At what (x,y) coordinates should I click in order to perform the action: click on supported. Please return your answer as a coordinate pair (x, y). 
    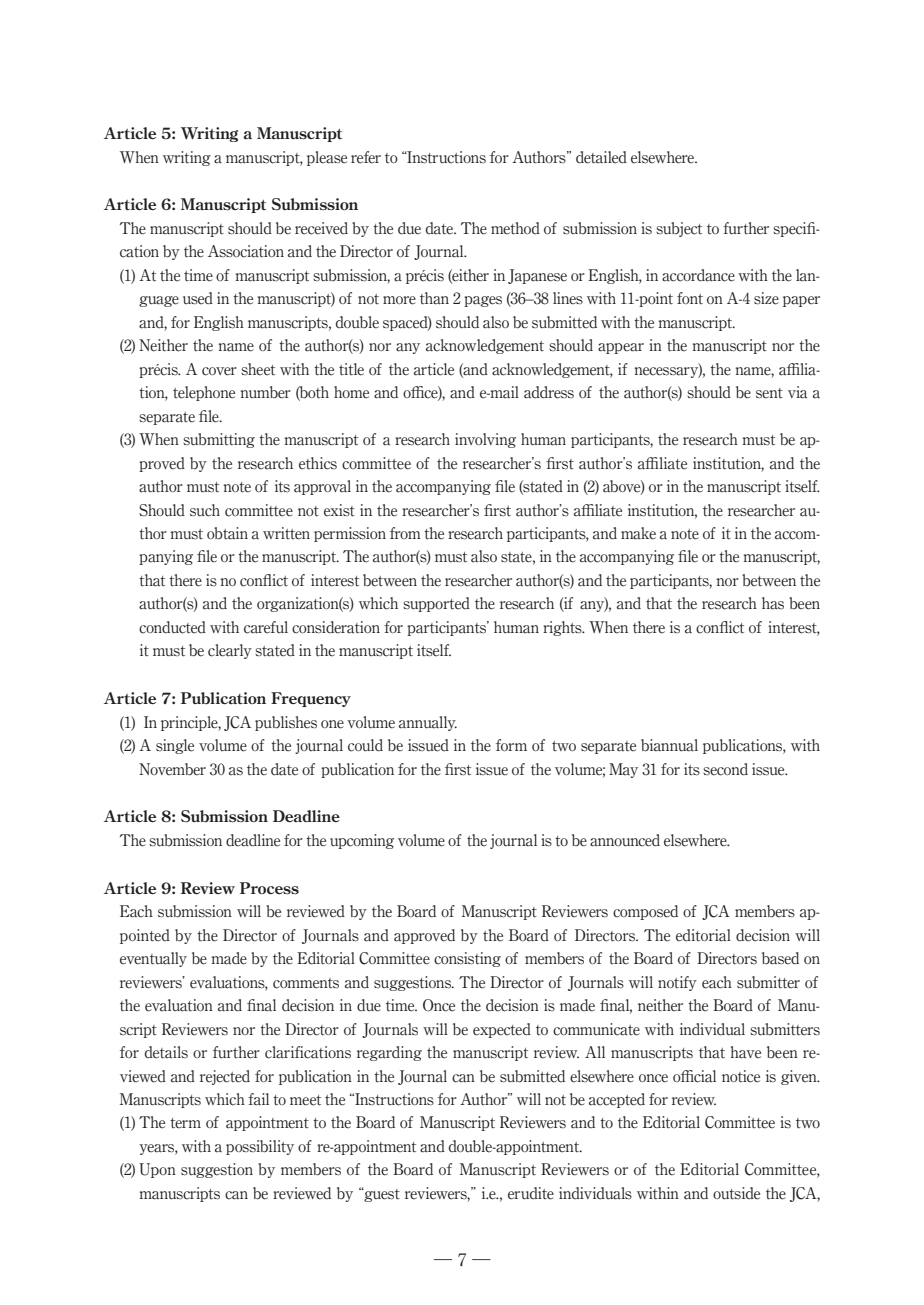
    Looking at the image, I should click on (436, 604).
